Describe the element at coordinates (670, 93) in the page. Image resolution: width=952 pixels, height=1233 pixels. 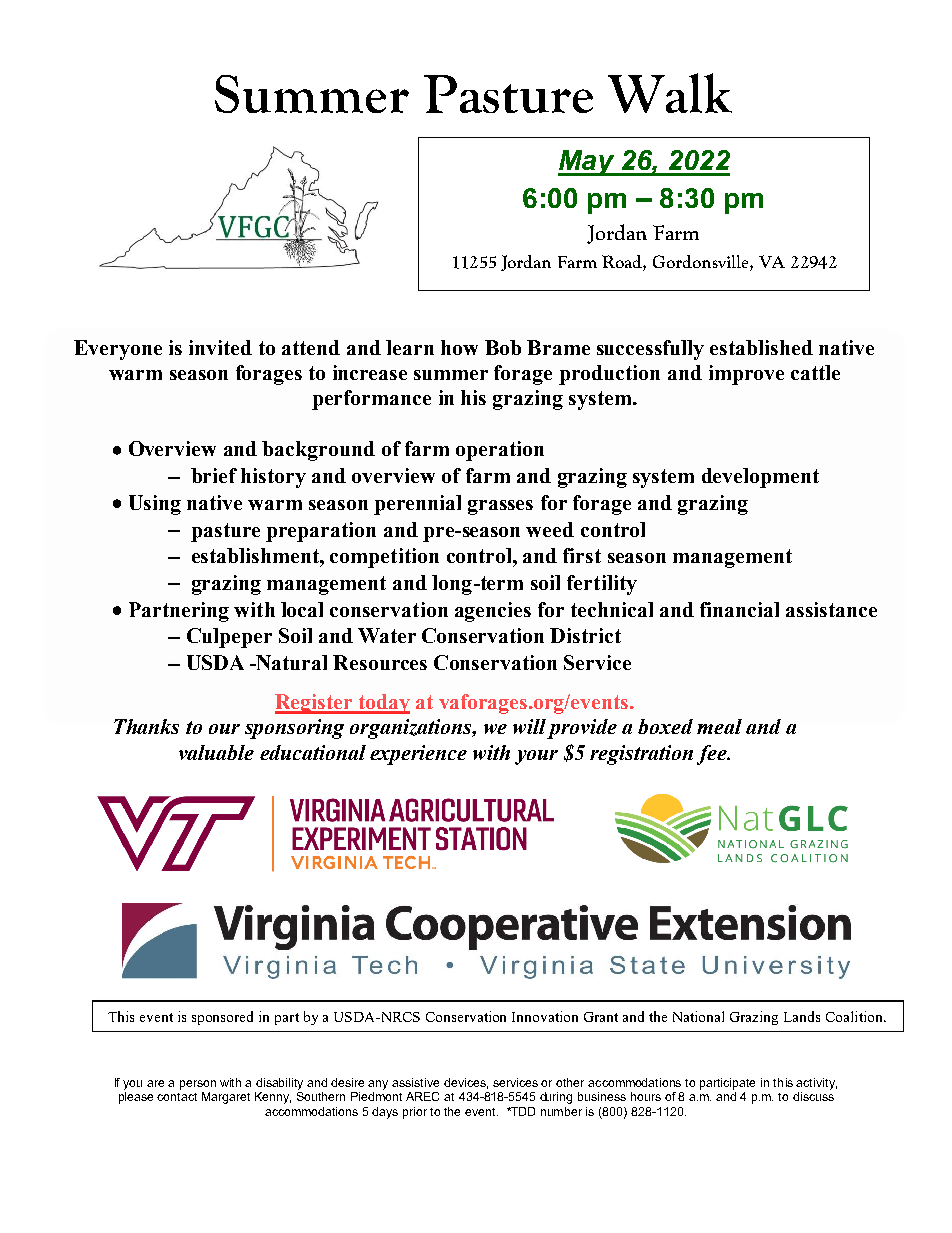
I see `Walk` at that location.
